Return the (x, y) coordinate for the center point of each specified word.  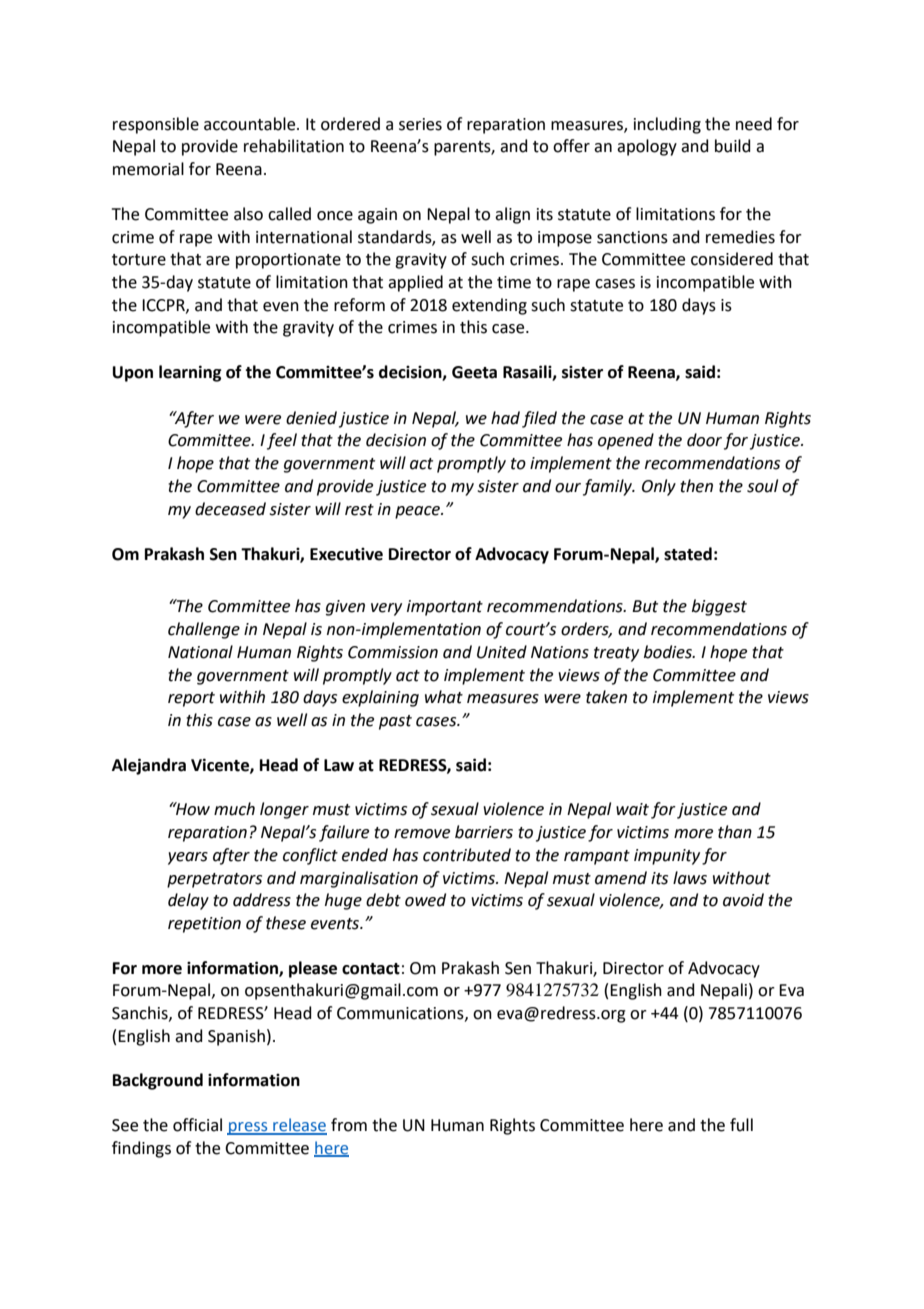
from (349, 1125)
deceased (230, 509)
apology (647, 147)
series (420, 124)
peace (418, 512)
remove (422, 834)
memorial (148, 169)
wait (632, 809)
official (197, 1125)
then (696, 486)
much (234, 809)
